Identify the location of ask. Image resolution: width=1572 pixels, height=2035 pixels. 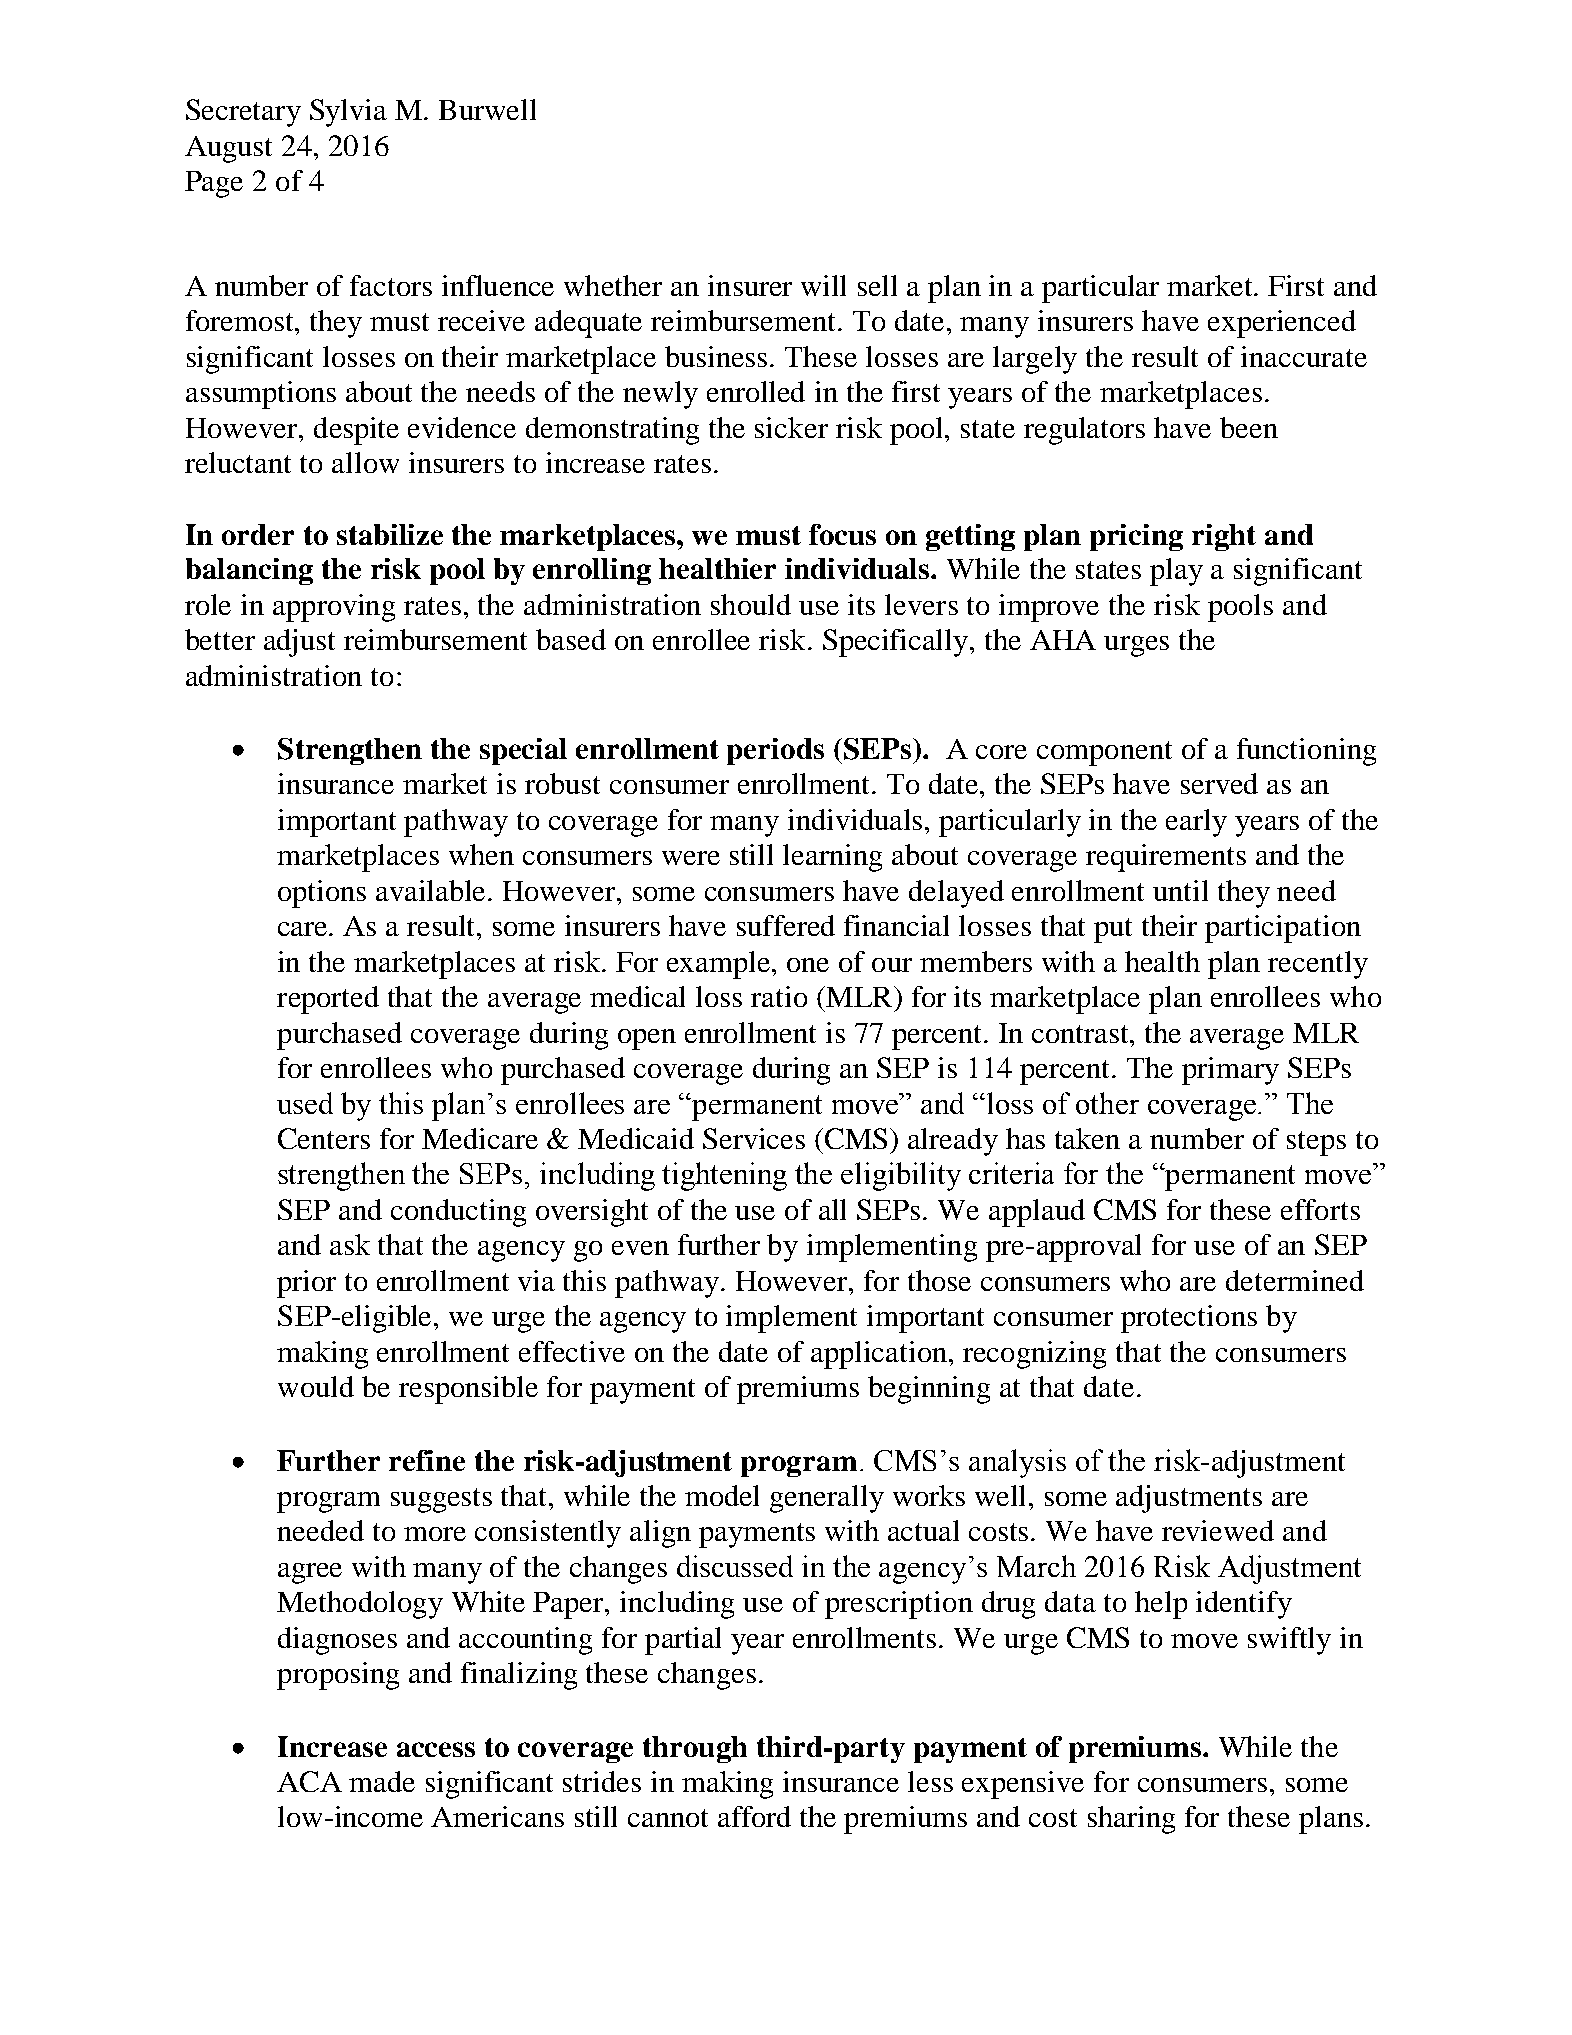
(350, 1244).
